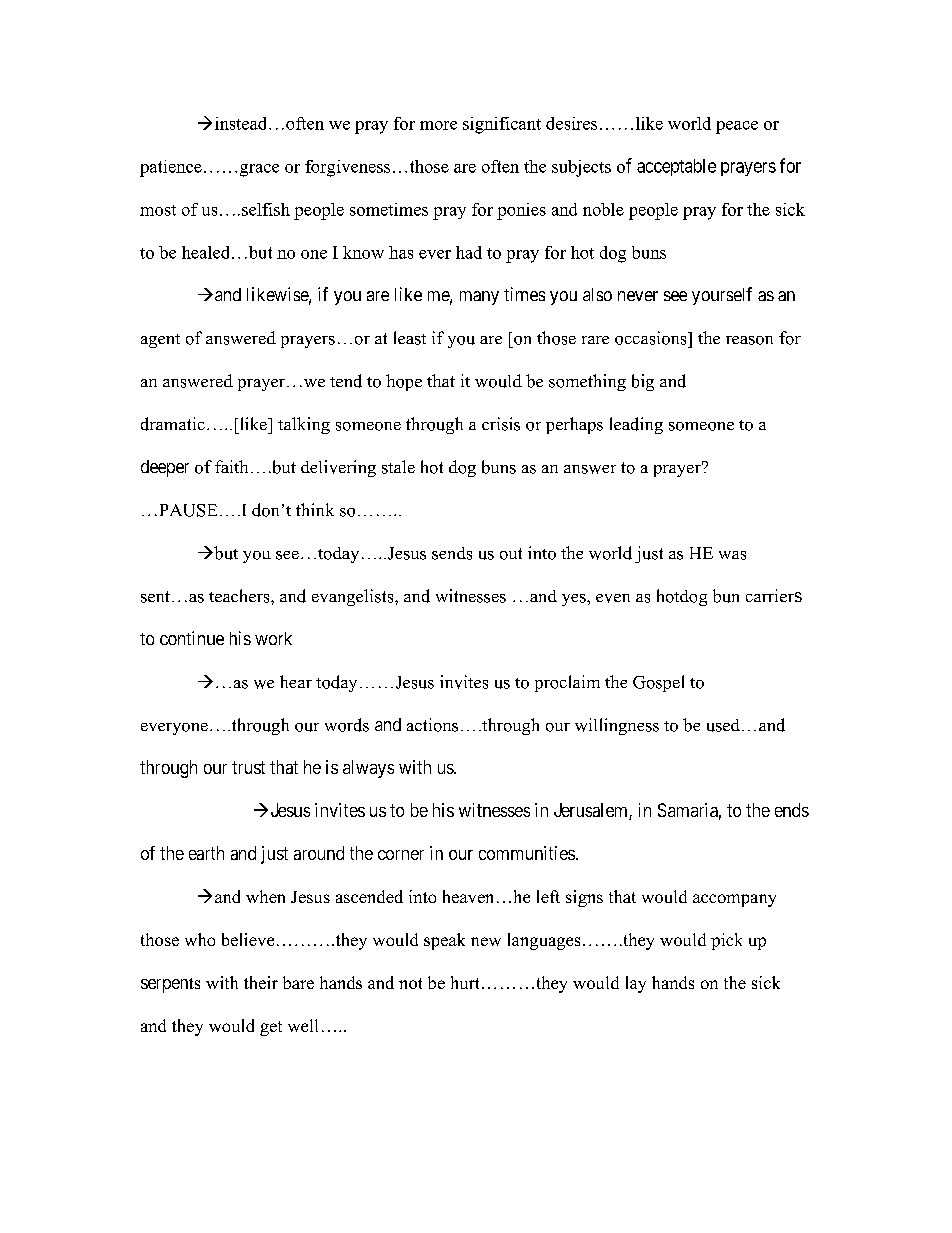 The width and height of the screenshot is (952, 1233). What do you see at coordinates (682, 597) in the screenshot?
I see `hotdog` at bounding box center [682, 597].
